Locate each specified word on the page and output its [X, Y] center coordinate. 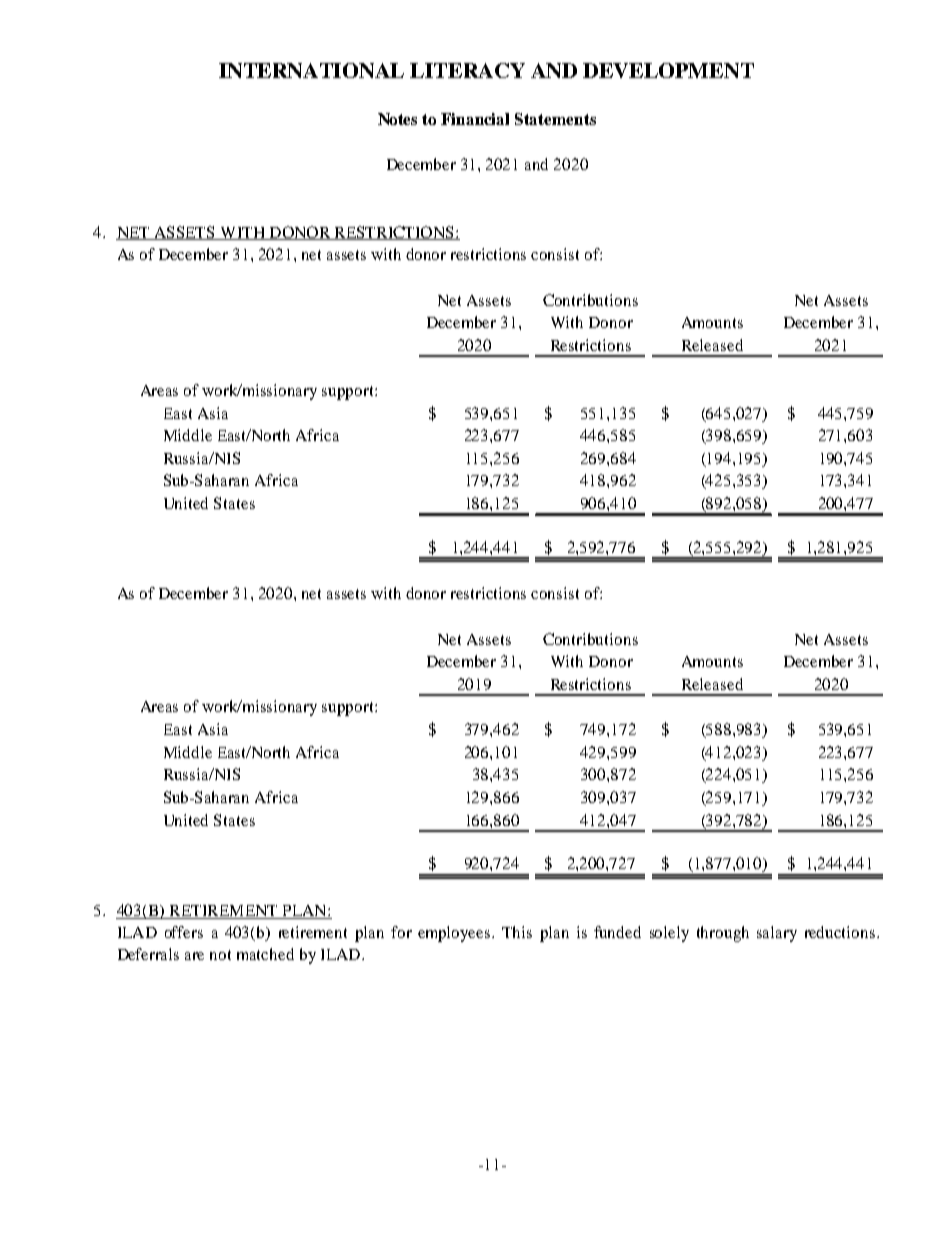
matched [265, 954]
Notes [397, 119]
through [723, 934]
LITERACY [467, 70]
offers [184, 932]
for [401, 932]
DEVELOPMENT [668, 70]
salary [777, 934]
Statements [555, 119]
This [517, 932]
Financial [475, 119]
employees [455, 934]
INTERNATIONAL [311, 70]
